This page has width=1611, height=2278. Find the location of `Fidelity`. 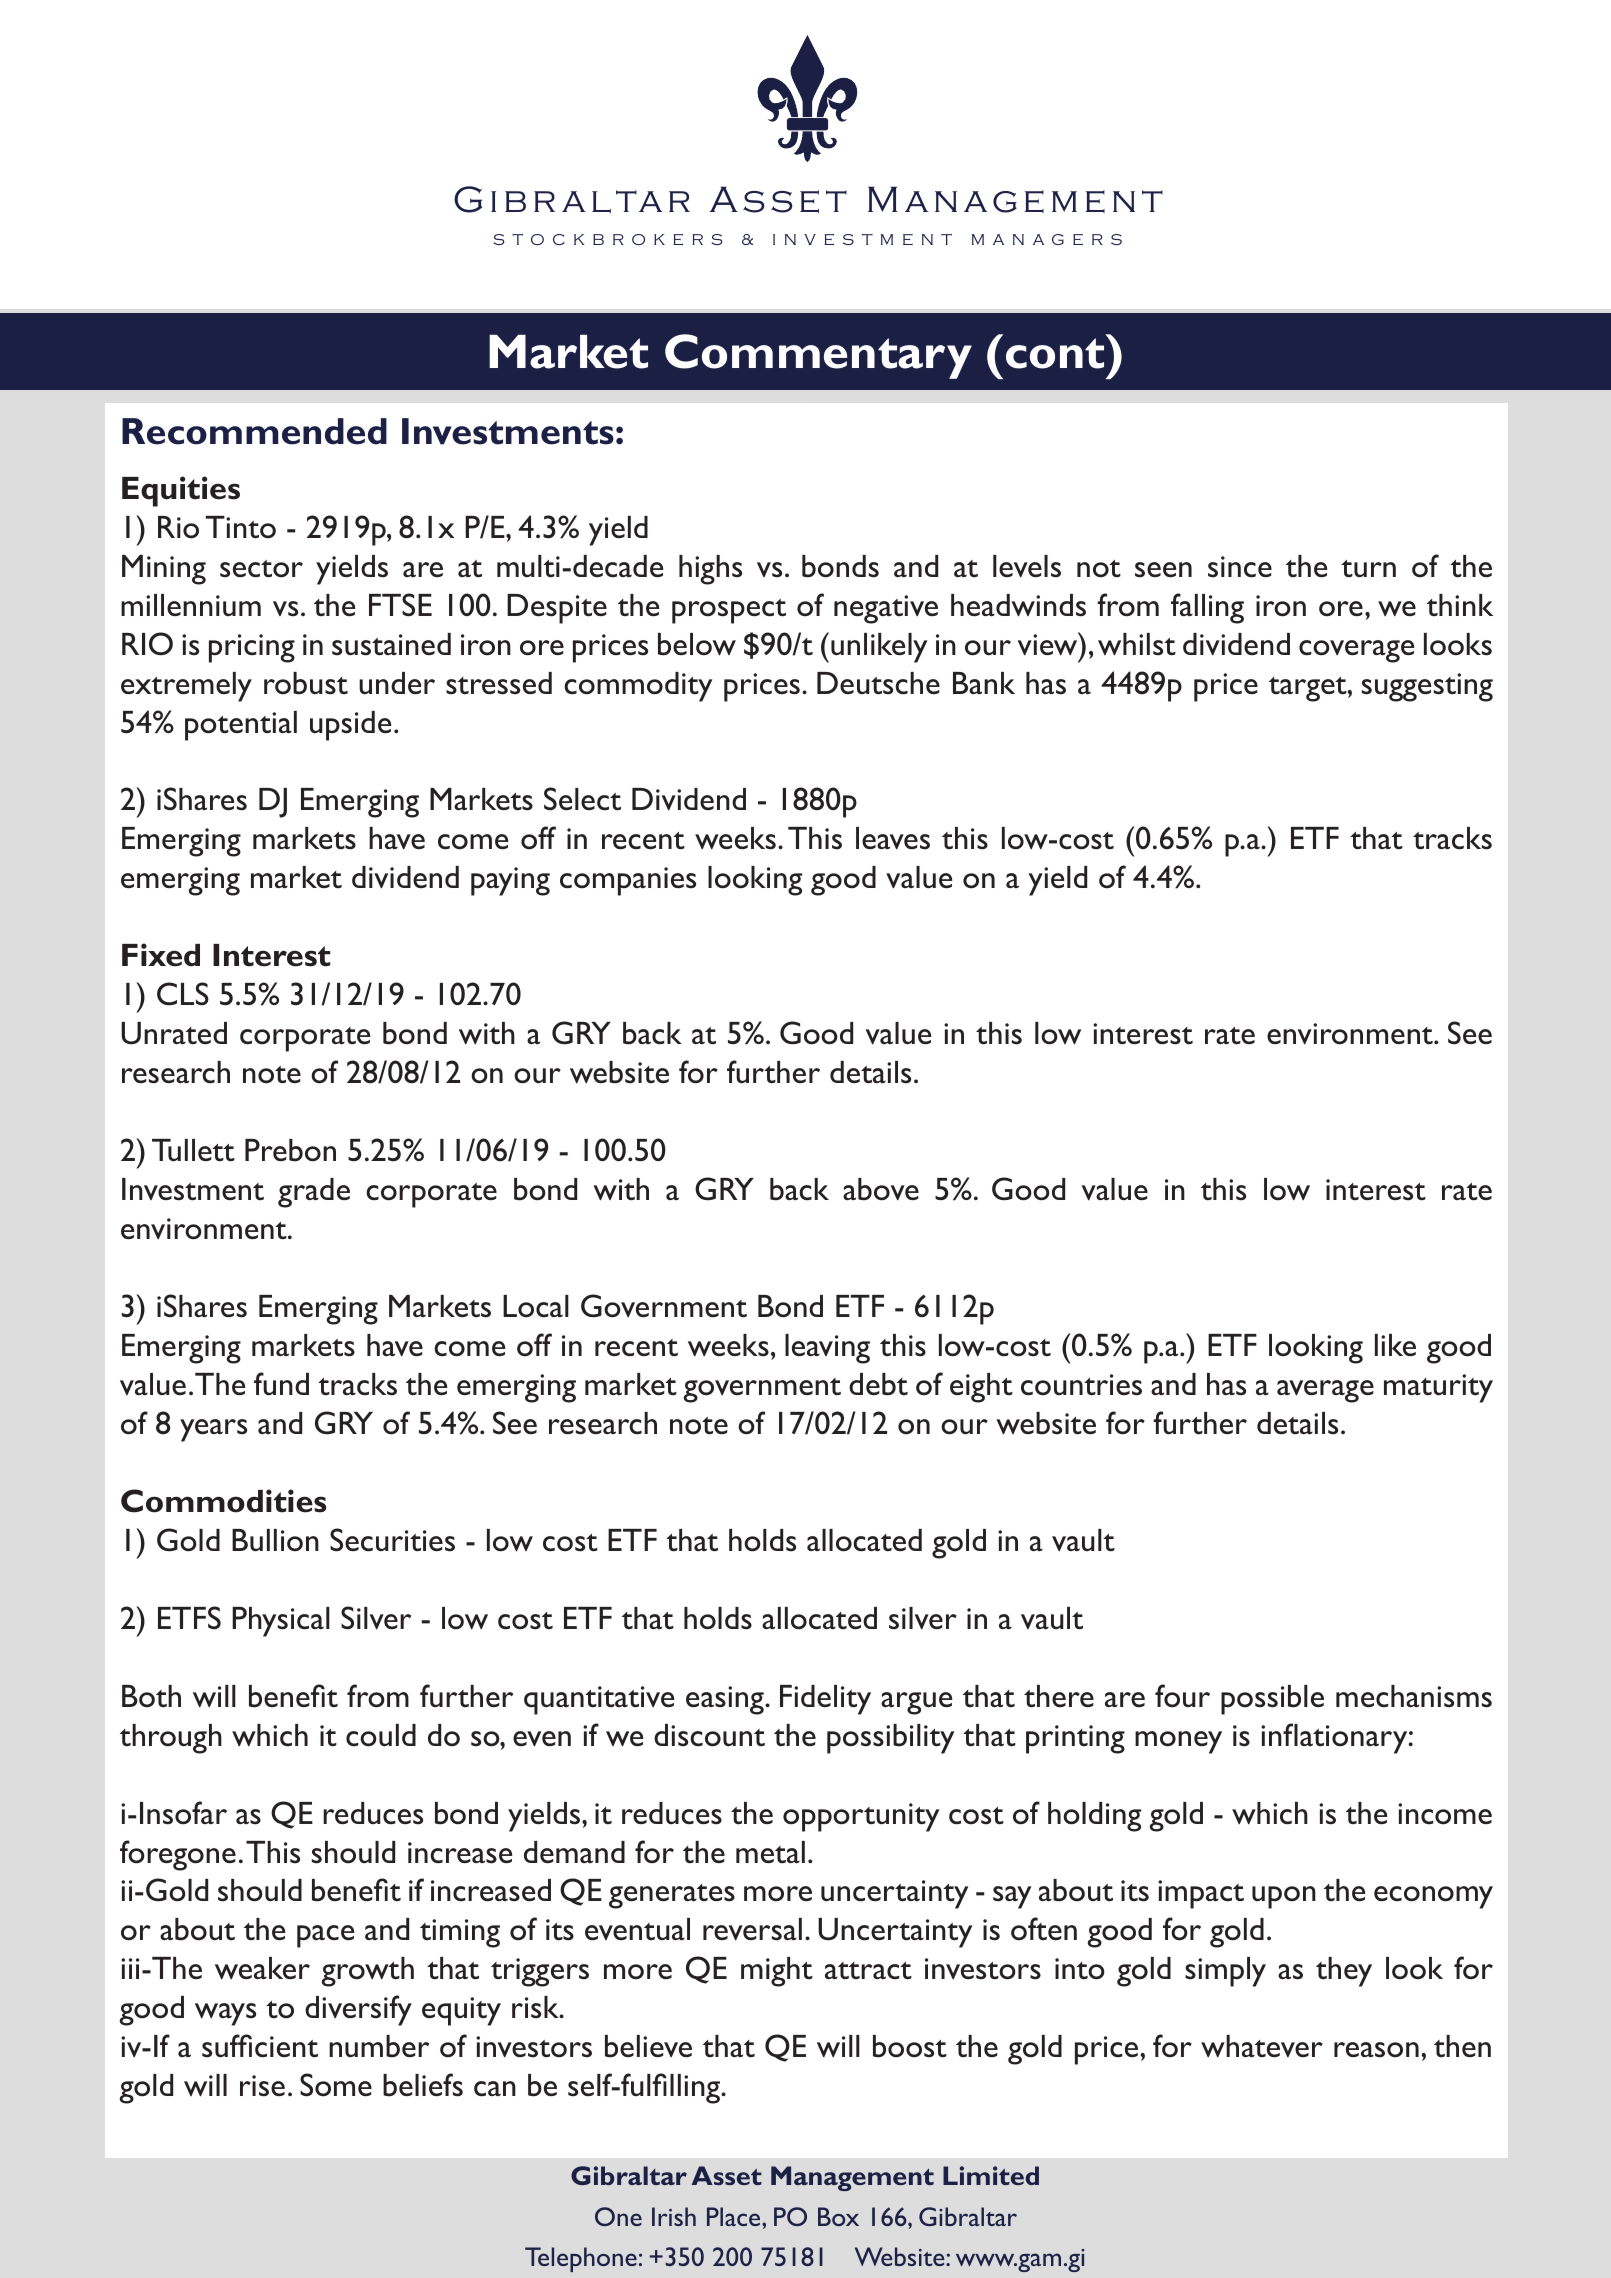

Fidelity is located at coordinates (825, 1700).
